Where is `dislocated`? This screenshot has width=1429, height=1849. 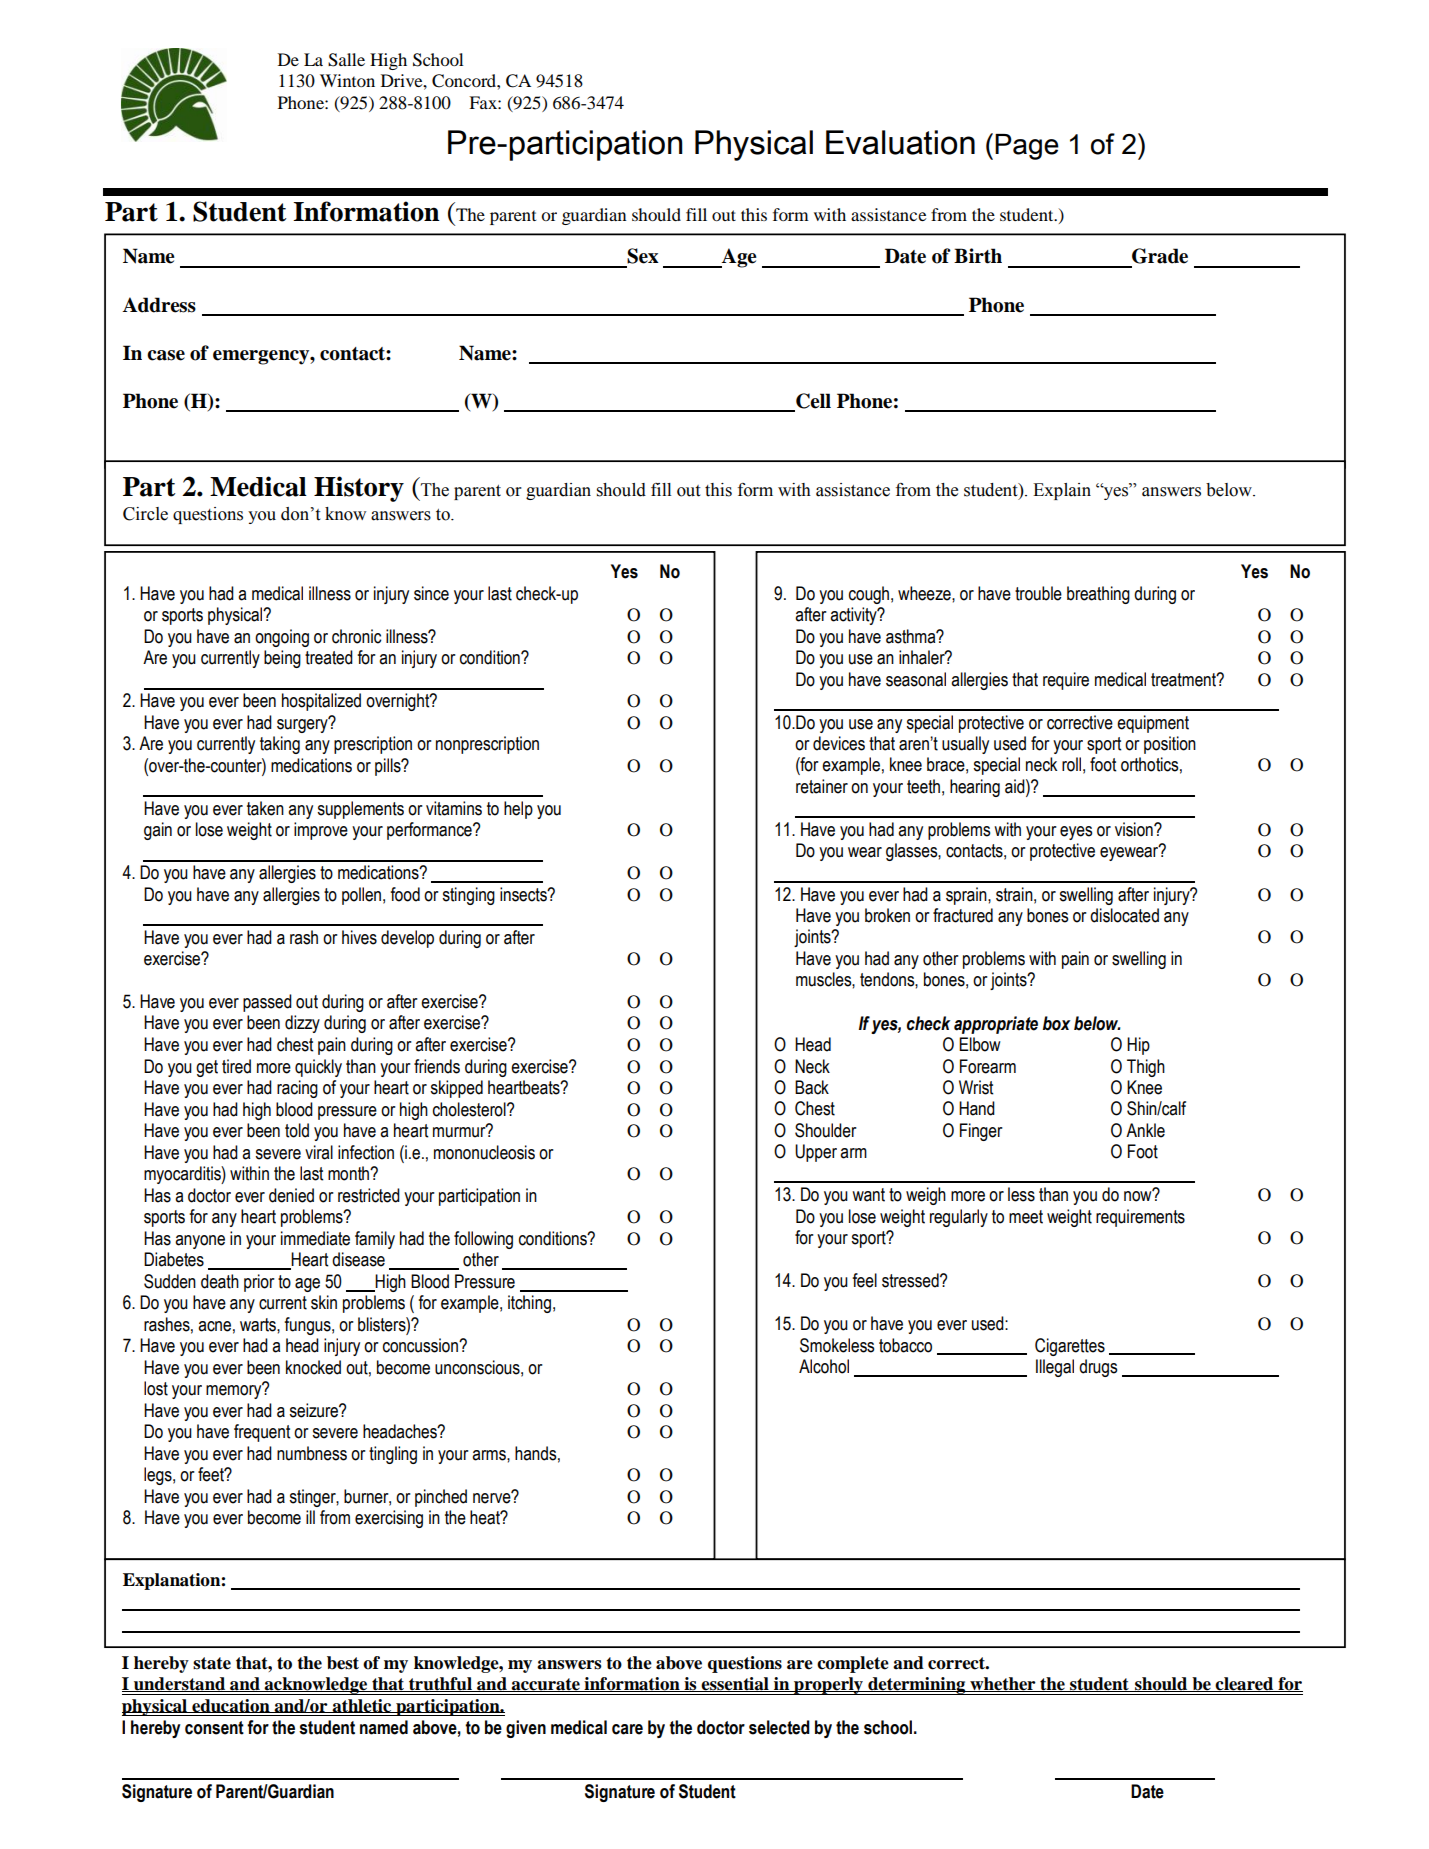
dislocated is located at coordinates (1124, 915).
